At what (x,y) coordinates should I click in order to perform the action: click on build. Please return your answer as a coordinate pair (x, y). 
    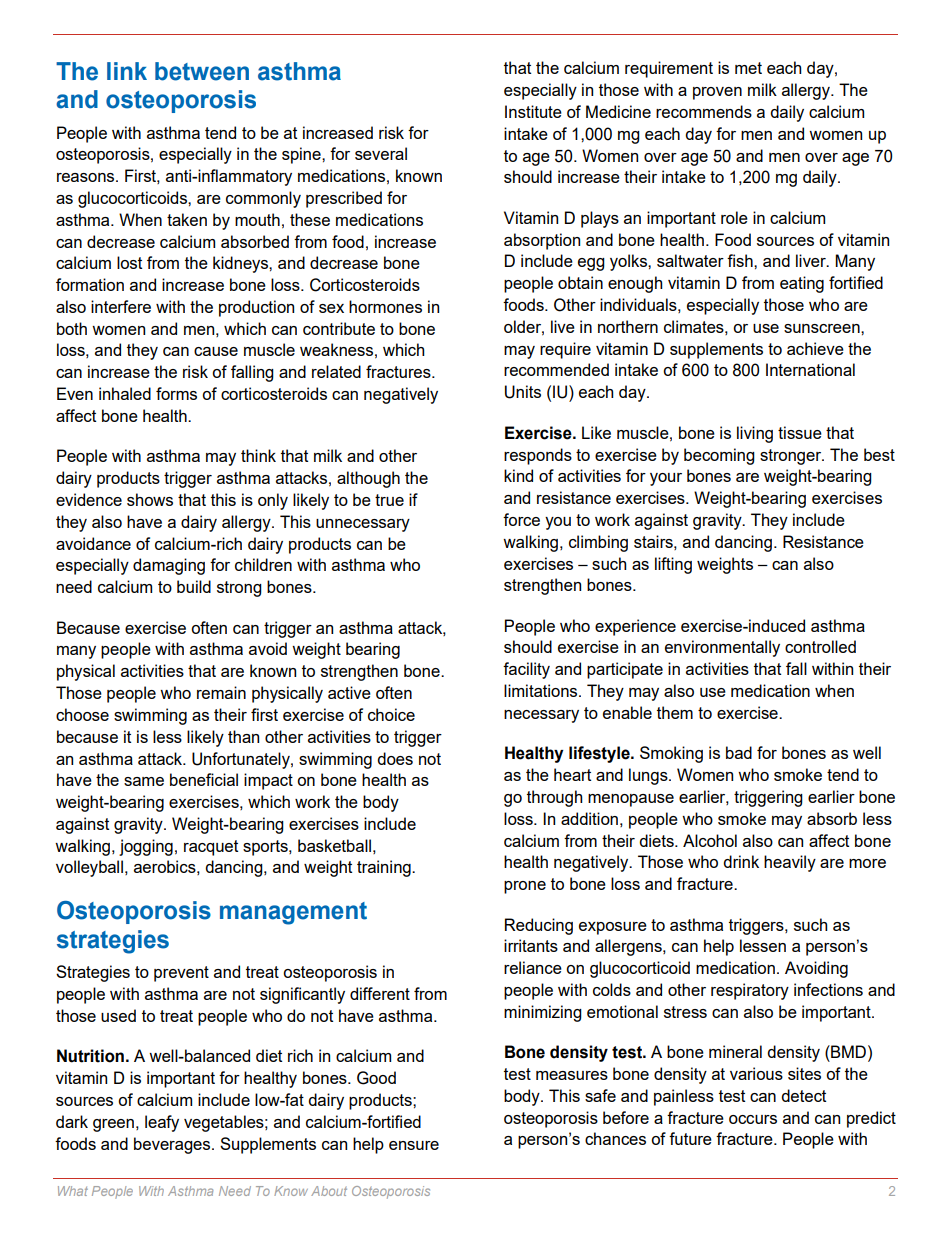
    Looking at the image, I should click on (194, 586).
